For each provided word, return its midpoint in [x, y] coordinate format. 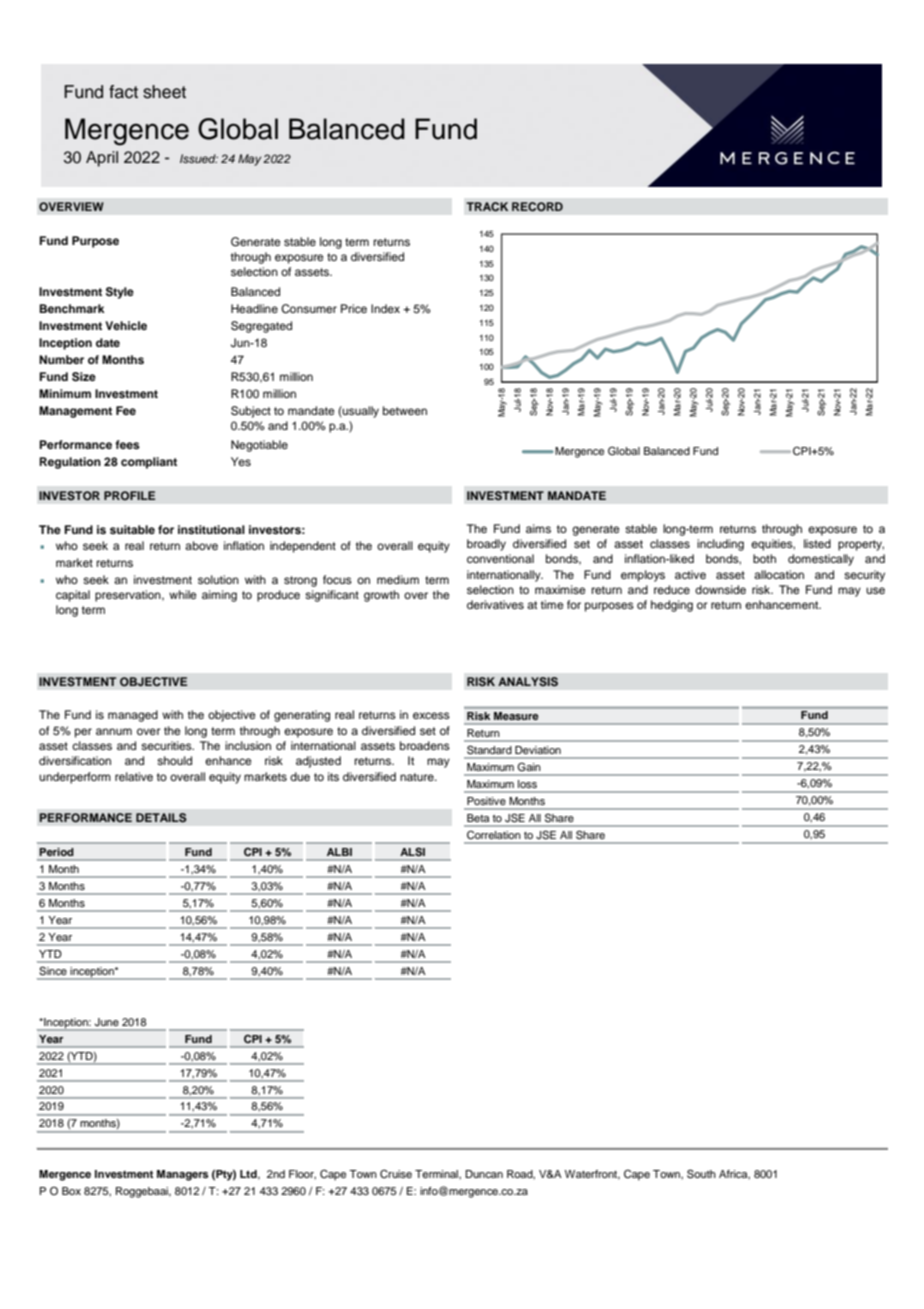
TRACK [487, 206]
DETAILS [161, 818]
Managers [183, 1175]
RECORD [537, 207]
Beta [478, 818]
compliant [149, 463]
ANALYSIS [528, 682]
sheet [164, 92]
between [405, 410]
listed [817, 543]
